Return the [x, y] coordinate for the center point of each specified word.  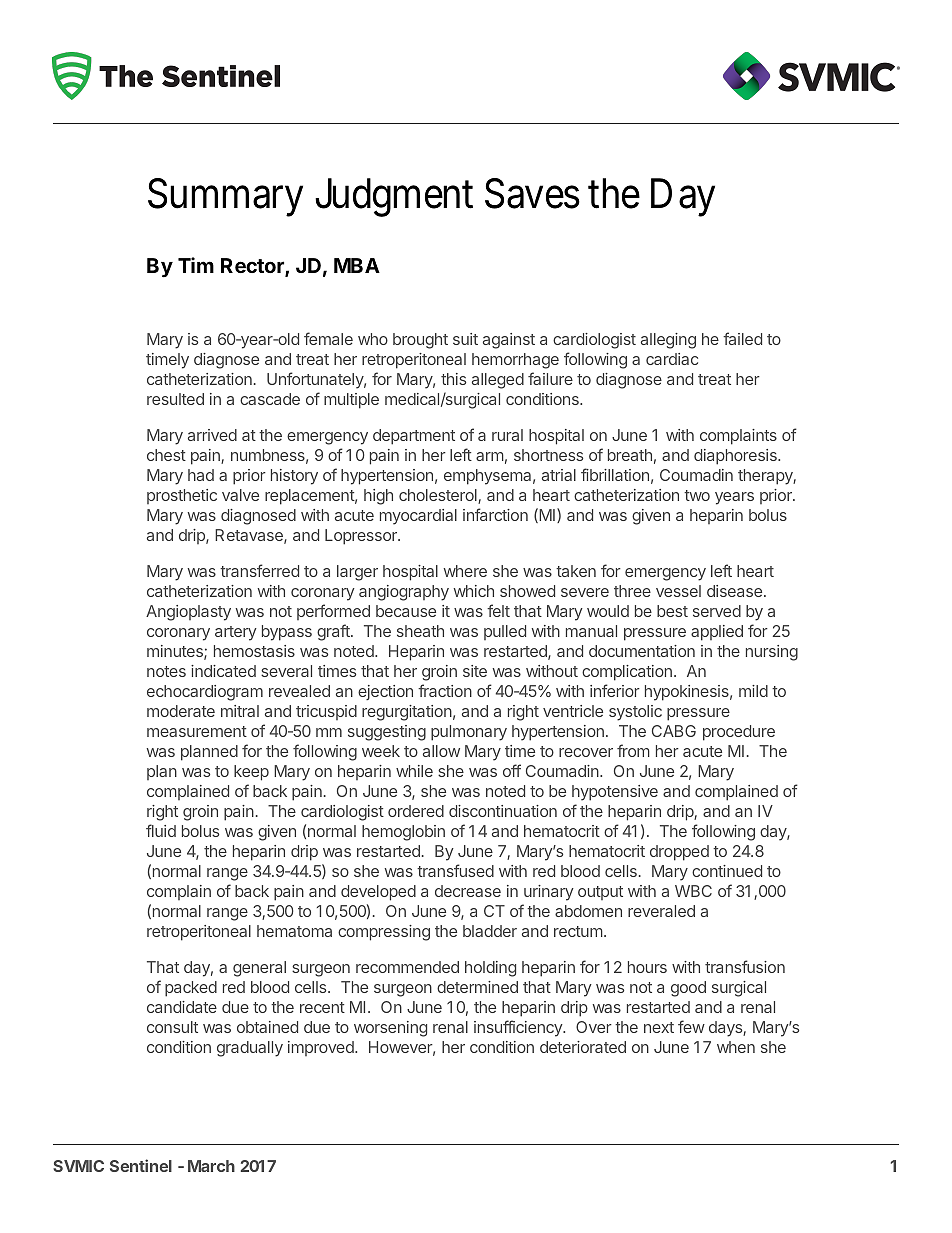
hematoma [294, 931]
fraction [445, 690]
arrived [212, 435]
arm [490, 456]
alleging [668, 341]
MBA [357, 265]
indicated [223, 671]
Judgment [394, 197]
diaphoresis [736, 457]
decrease [468, 891]
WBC [693, 891]
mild [753, 691]
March [211, 1166]
